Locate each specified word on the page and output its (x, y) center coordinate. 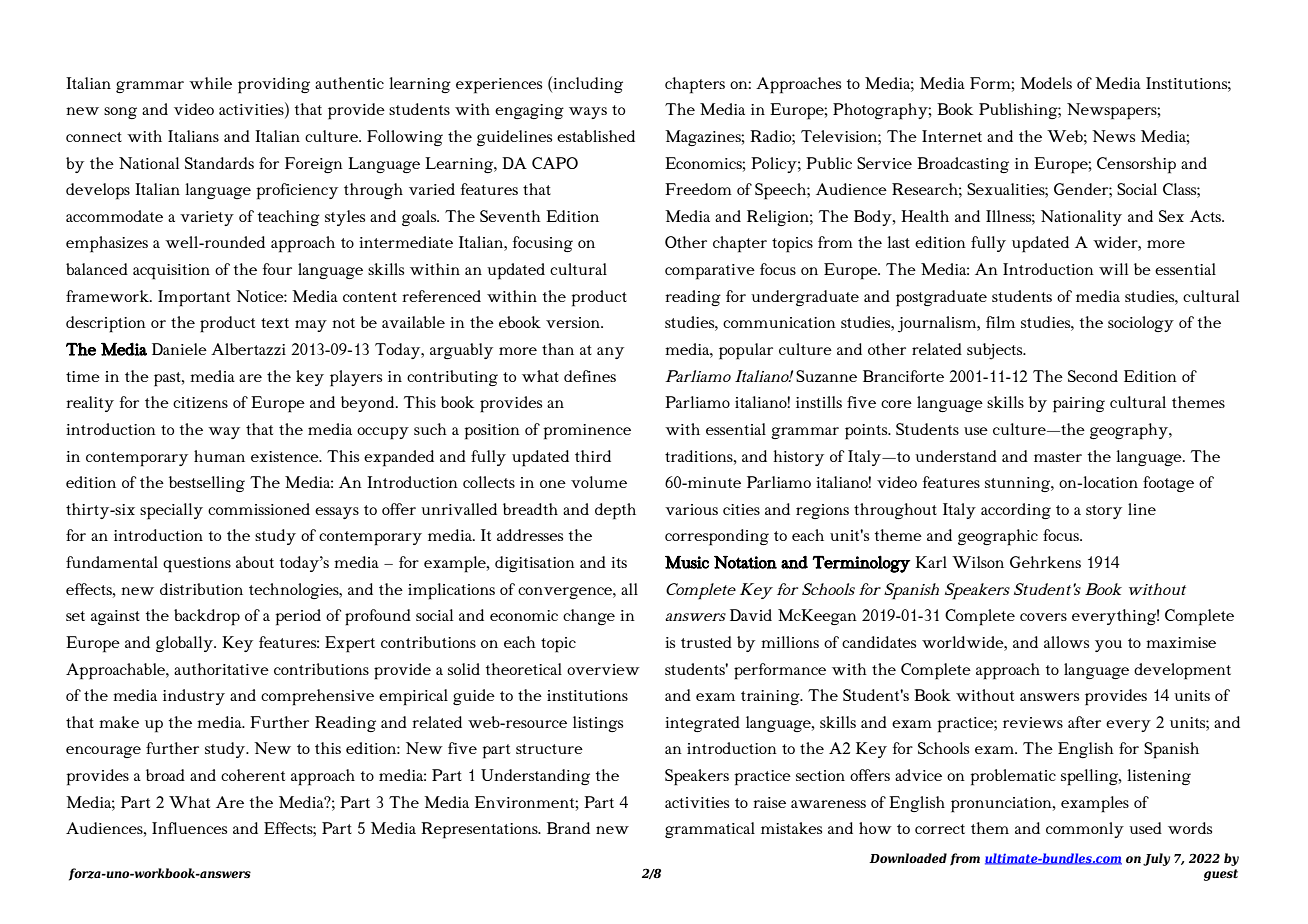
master (1058, 457)
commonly (1085, 830)
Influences (189, 828)
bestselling (207, 484)
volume (599, 482)
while (210, 83)
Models (1046, 83)
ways (588, 113)
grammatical (710, 830)
